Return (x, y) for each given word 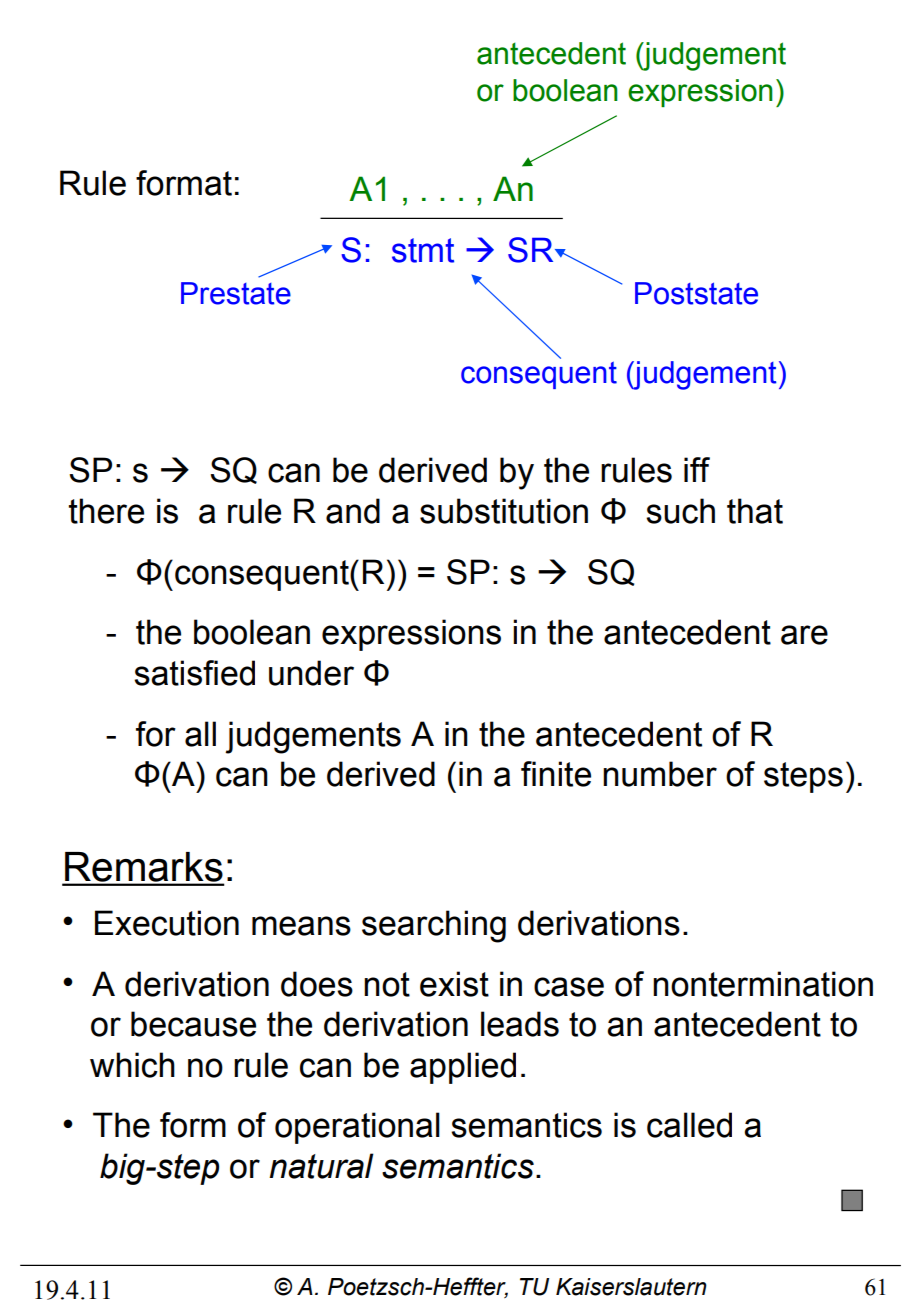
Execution (167, 923)
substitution (504, 511)
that (755, 511)
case (569, 987)
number (660, 774)
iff (697, 469)
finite (556, 774)
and (353, 511)
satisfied (194, 673)
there (106, 511)
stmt (423, 250)
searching (434, 926)
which (132, 1065)
